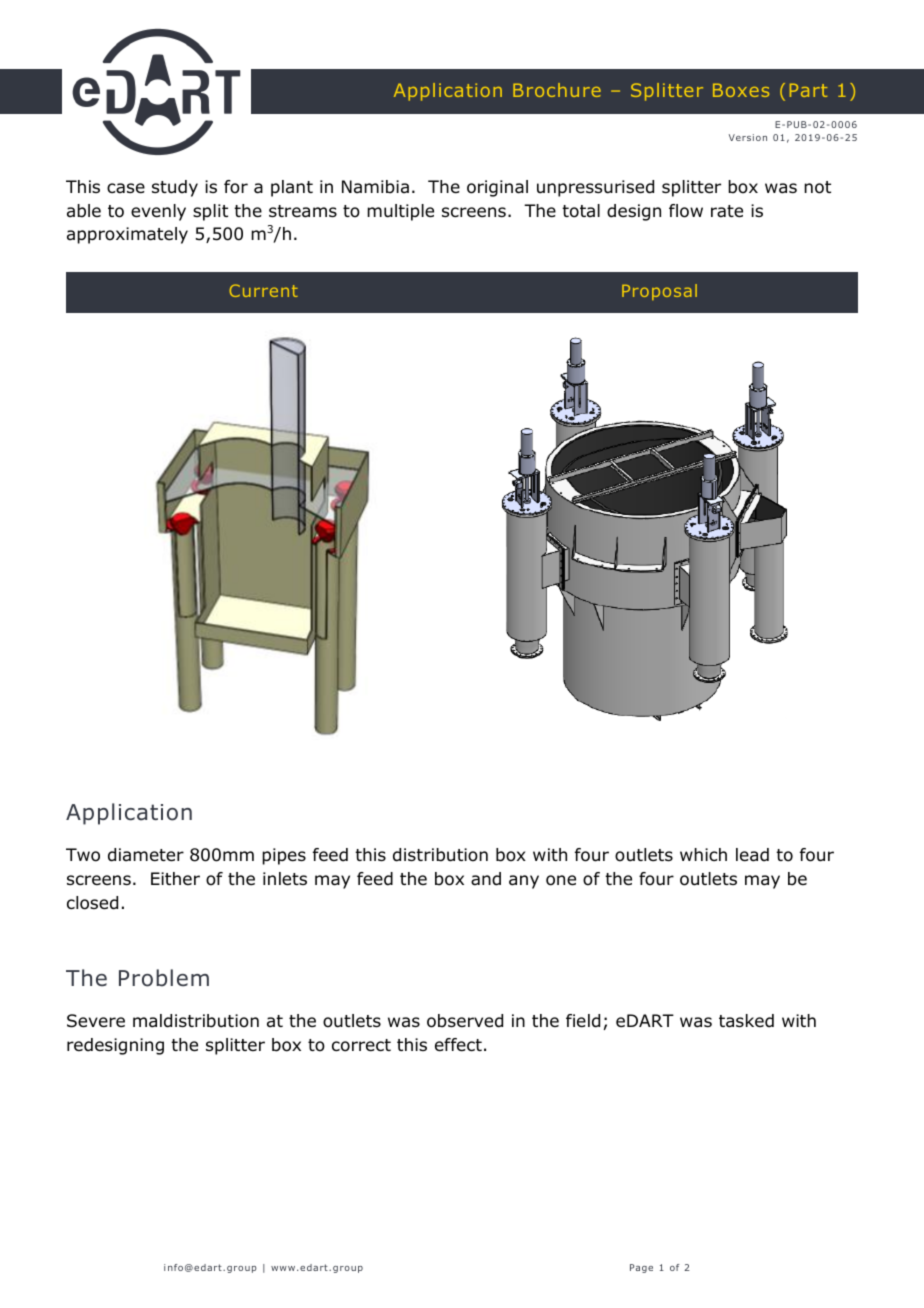 Image resolution: width=924 pixels, height=1308 pixels. I want to click on Severe, so click(96, 1021).
